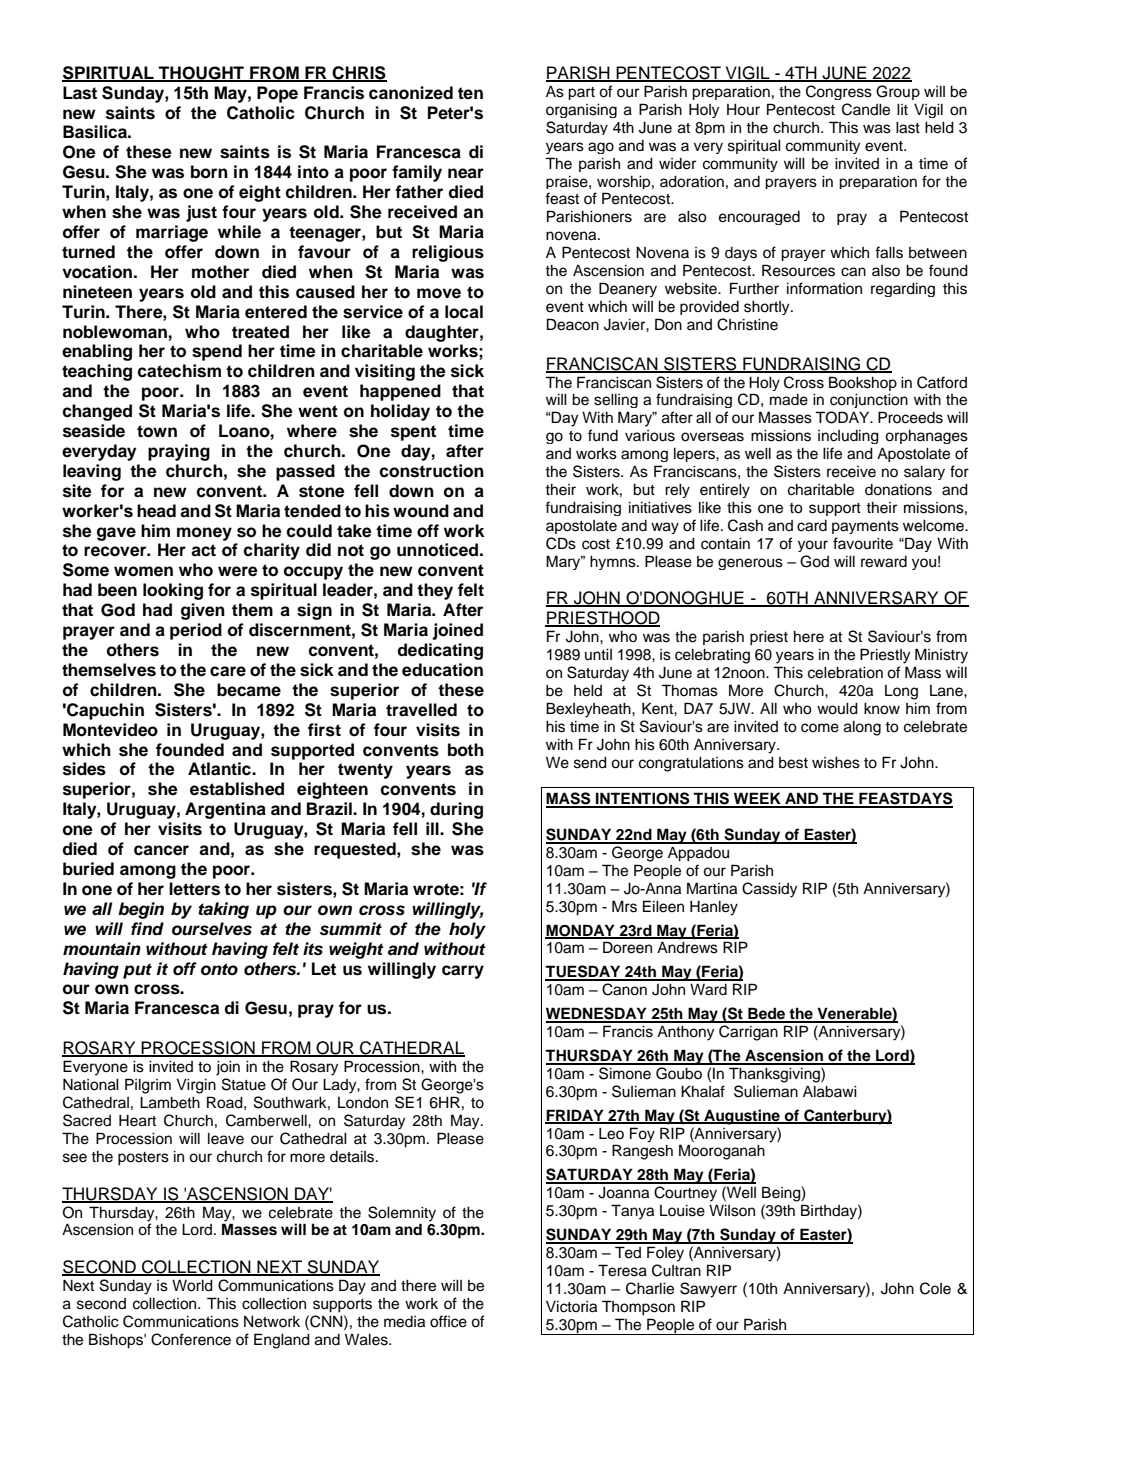  What do you see at coordinates (581, 931) in the screenshot?
I see `MONDAY` at bounding box center [581, 931].
